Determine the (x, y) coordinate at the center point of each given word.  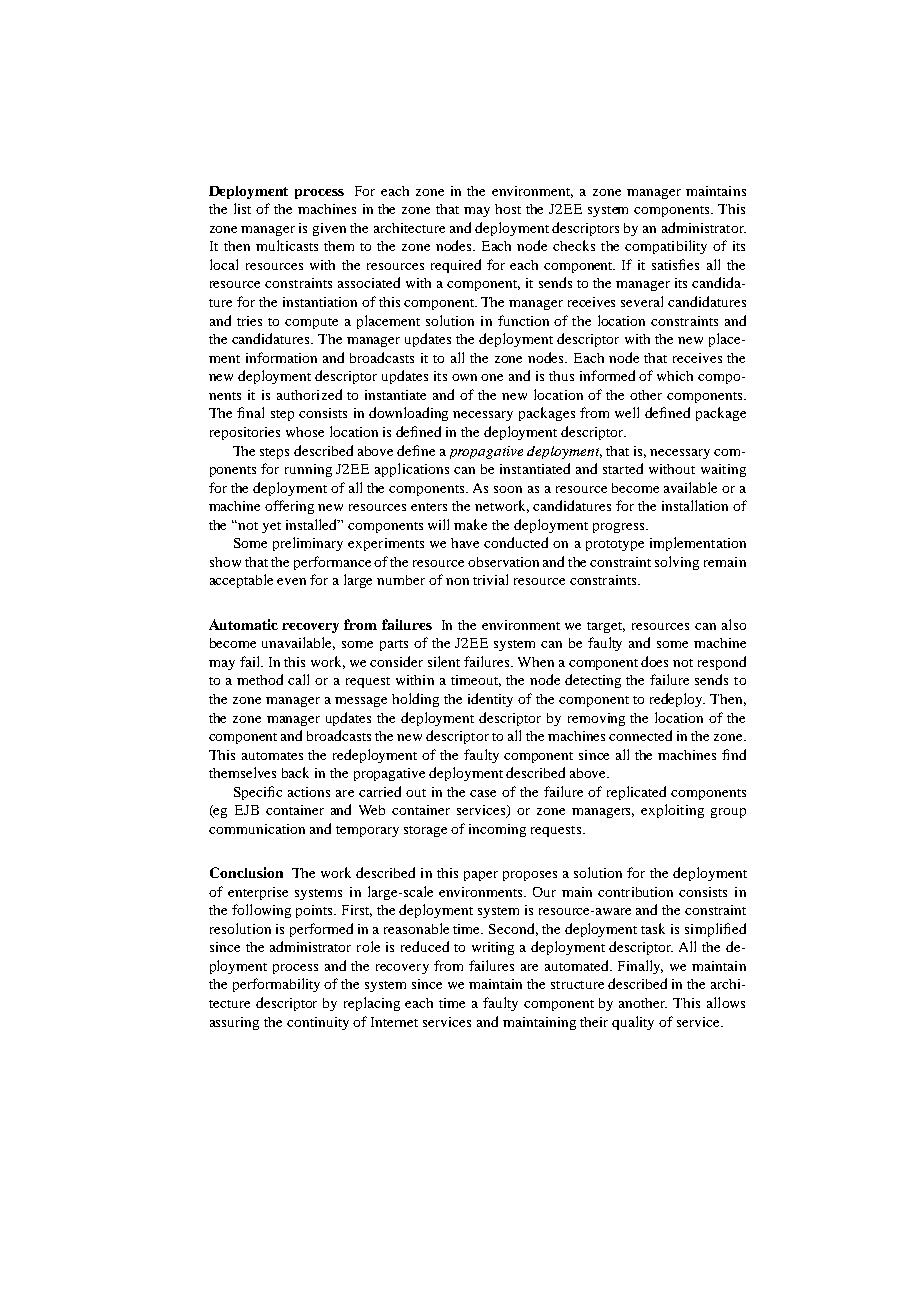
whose (305, 432)
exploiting (672, 811)
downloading (408, 414)
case (483, 793)
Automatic (243, 624)
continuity (318, 1023)
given (329, 229)
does (654, 661)
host (508, 209)
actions (309, 792)
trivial (490, 579)
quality (633, 1023)
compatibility (666, 247)
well (627, 412)
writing (493, 948)
